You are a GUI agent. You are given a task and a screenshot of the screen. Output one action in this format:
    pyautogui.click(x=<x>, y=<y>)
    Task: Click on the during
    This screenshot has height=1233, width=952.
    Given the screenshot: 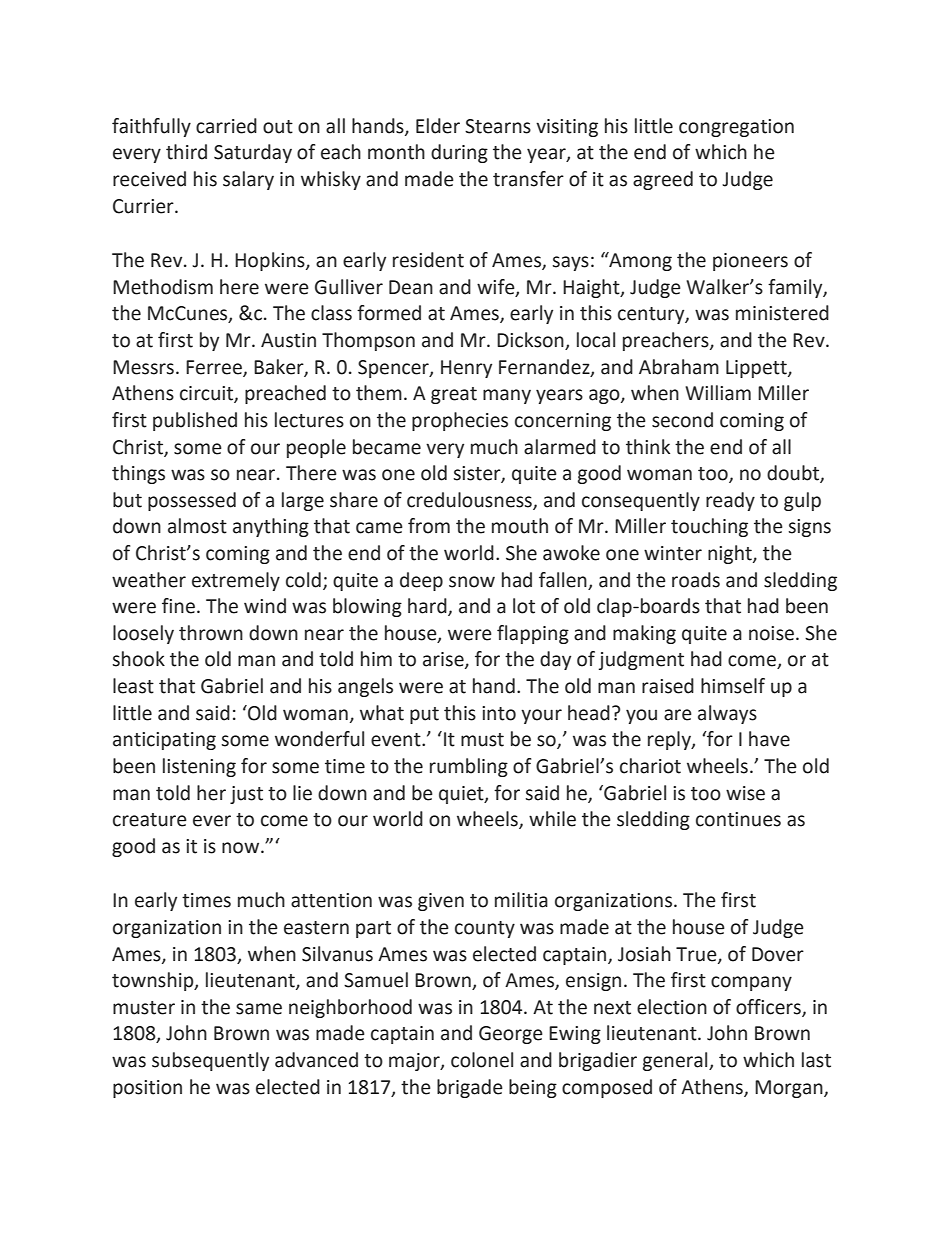 What is the action you would take?
    pyautogui.click(x=459, y=153)
